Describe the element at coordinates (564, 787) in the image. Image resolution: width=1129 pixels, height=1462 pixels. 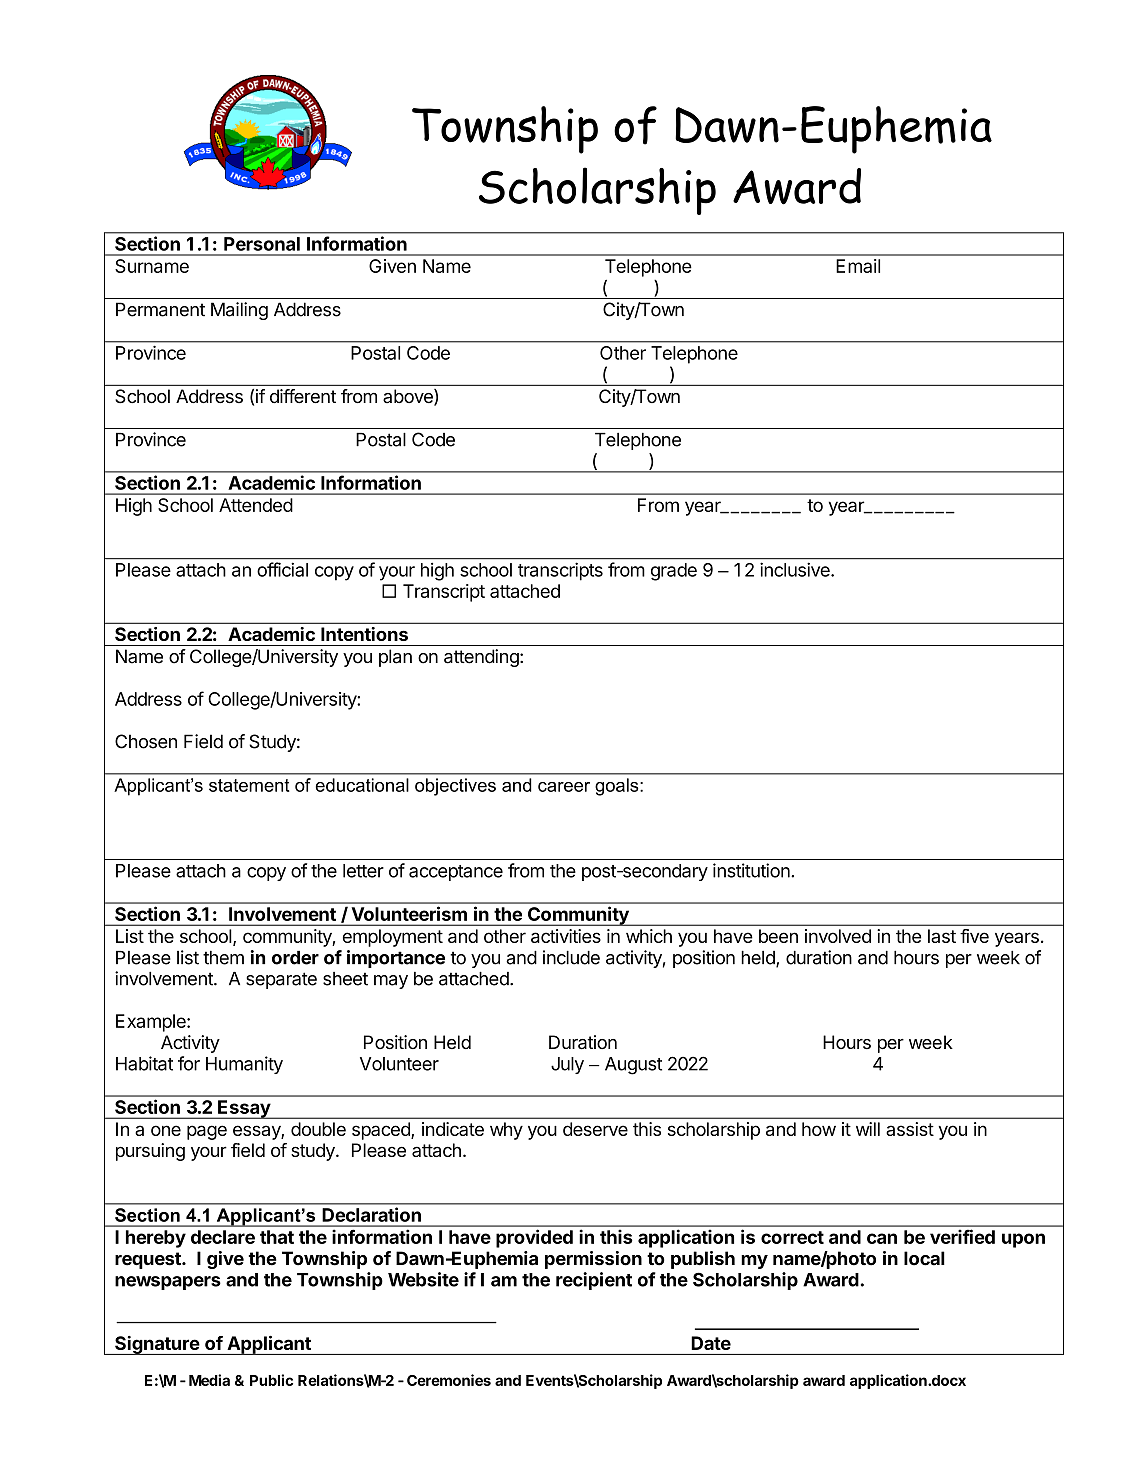
I see `career` at that location.
